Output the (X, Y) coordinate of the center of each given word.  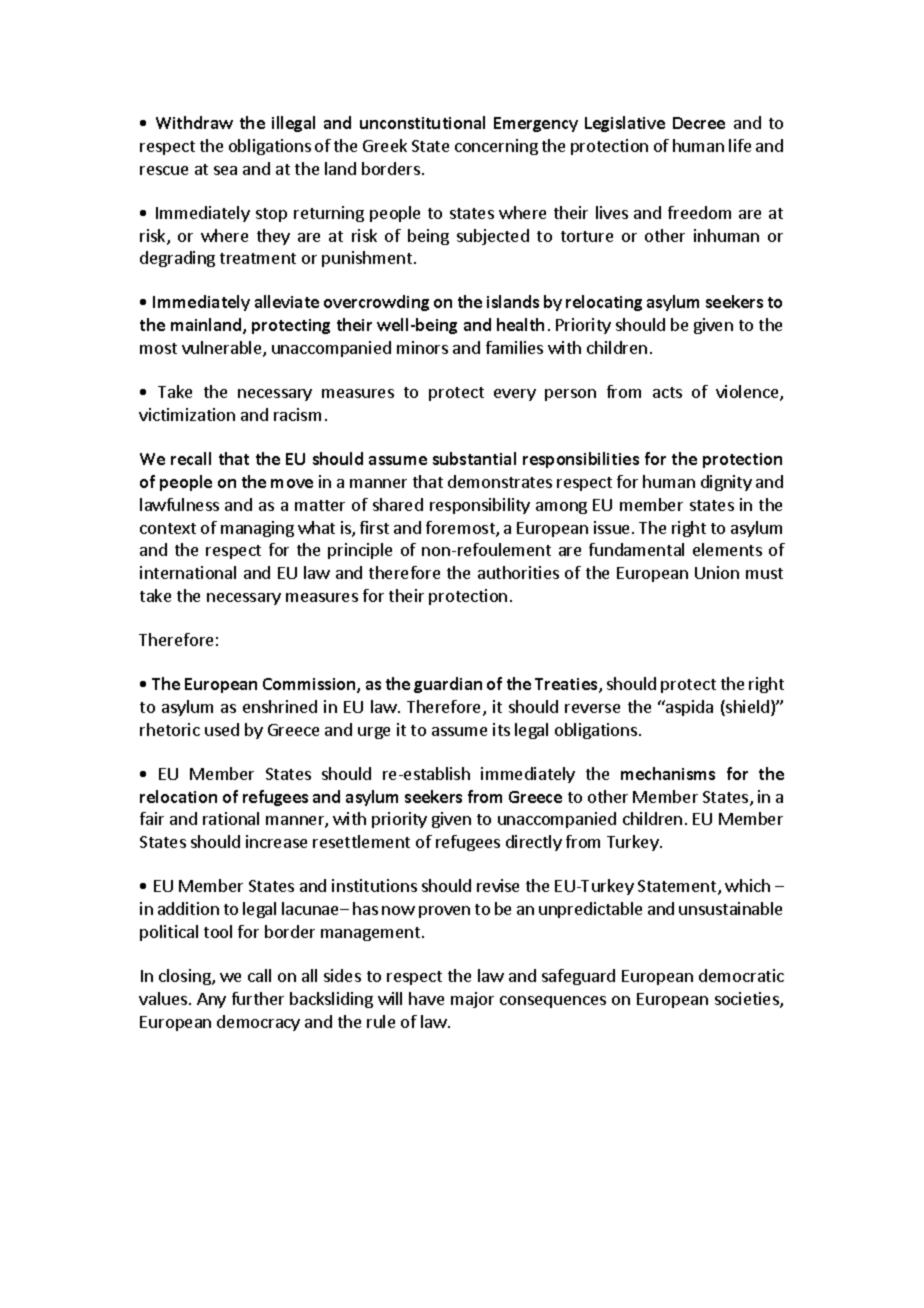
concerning (496, 147)
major (472, 1000)
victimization (187, 414)
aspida (688, 708)
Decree (699, 123)
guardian (448, 685)
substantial (474, 458)
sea (225, 170)
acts (667, 392)
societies (748, 1000)
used (222, 729)
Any (211, 1000)
